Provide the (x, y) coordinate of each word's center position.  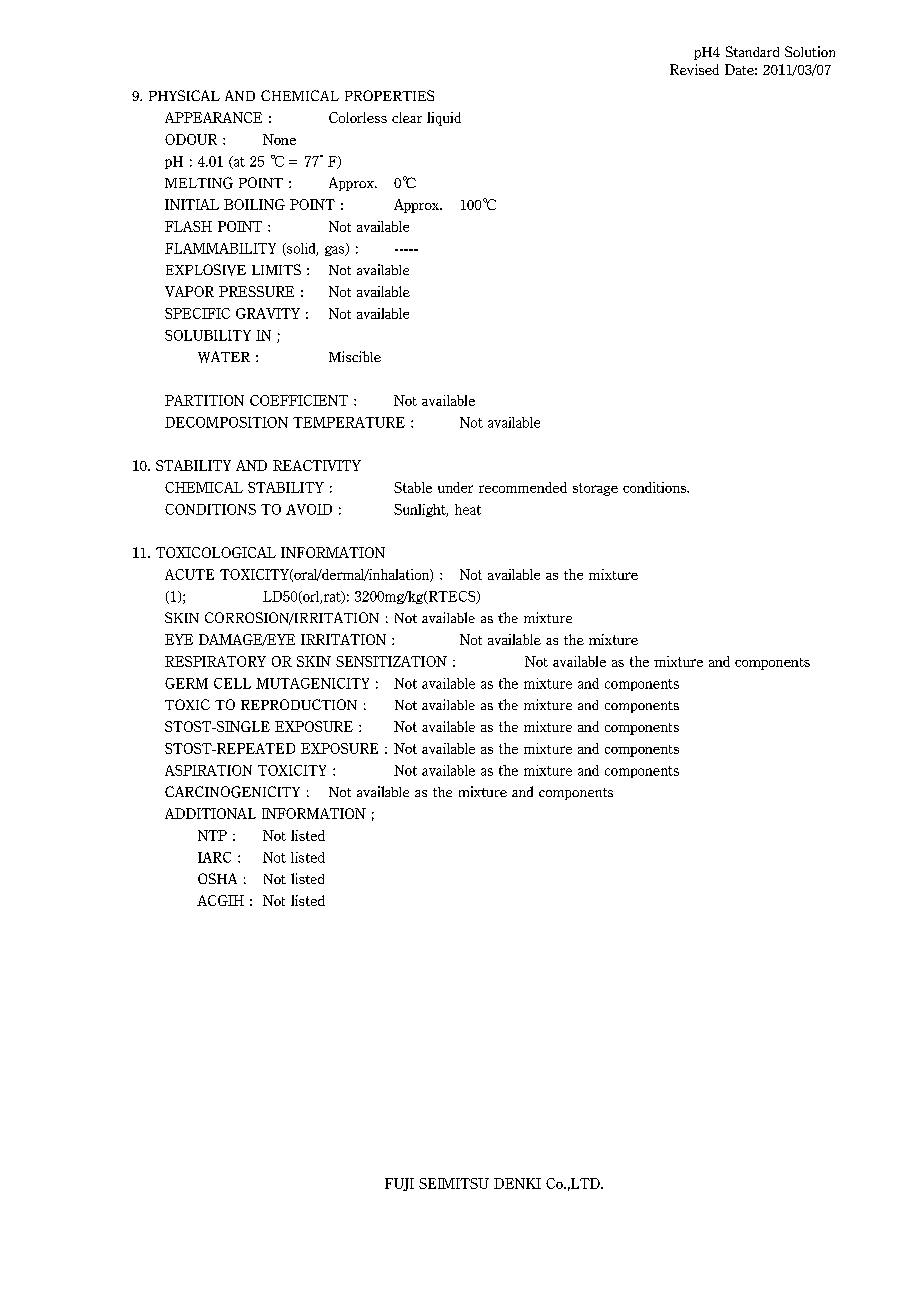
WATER (224, 357)
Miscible (355, 356)
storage (595, 489)
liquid (444, 119)
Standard (752, 51)
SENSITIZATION (391, 661)
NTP (212, 835)
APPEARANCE (213, 117)
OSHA (217, 878)
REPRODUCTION (299, 704)
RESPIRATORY (215, 661)
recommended (523, 487)
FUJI (399, 1184)
